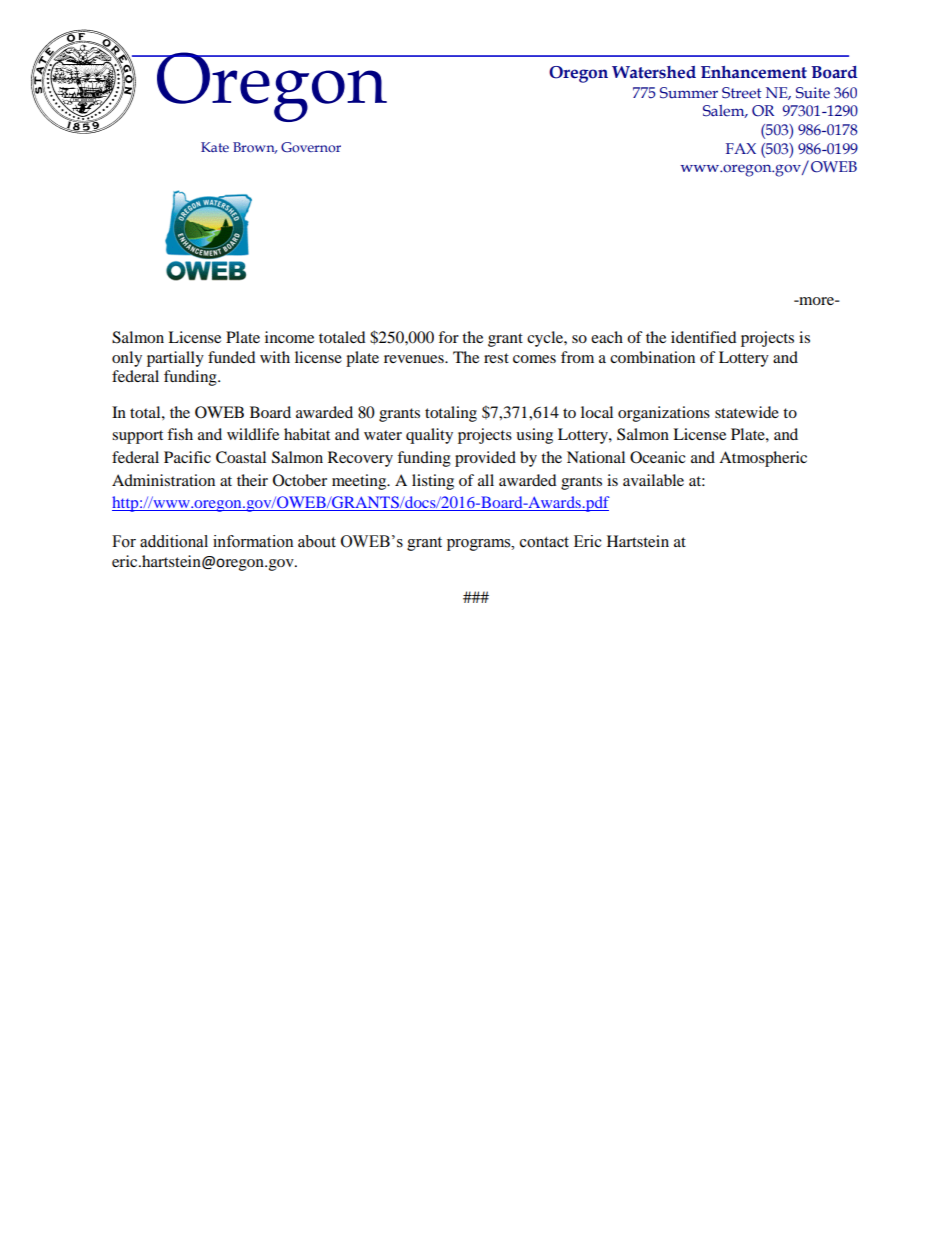  Describe the element at coordinates (496, 358) in the screenshot. I see `rest` at that location.
